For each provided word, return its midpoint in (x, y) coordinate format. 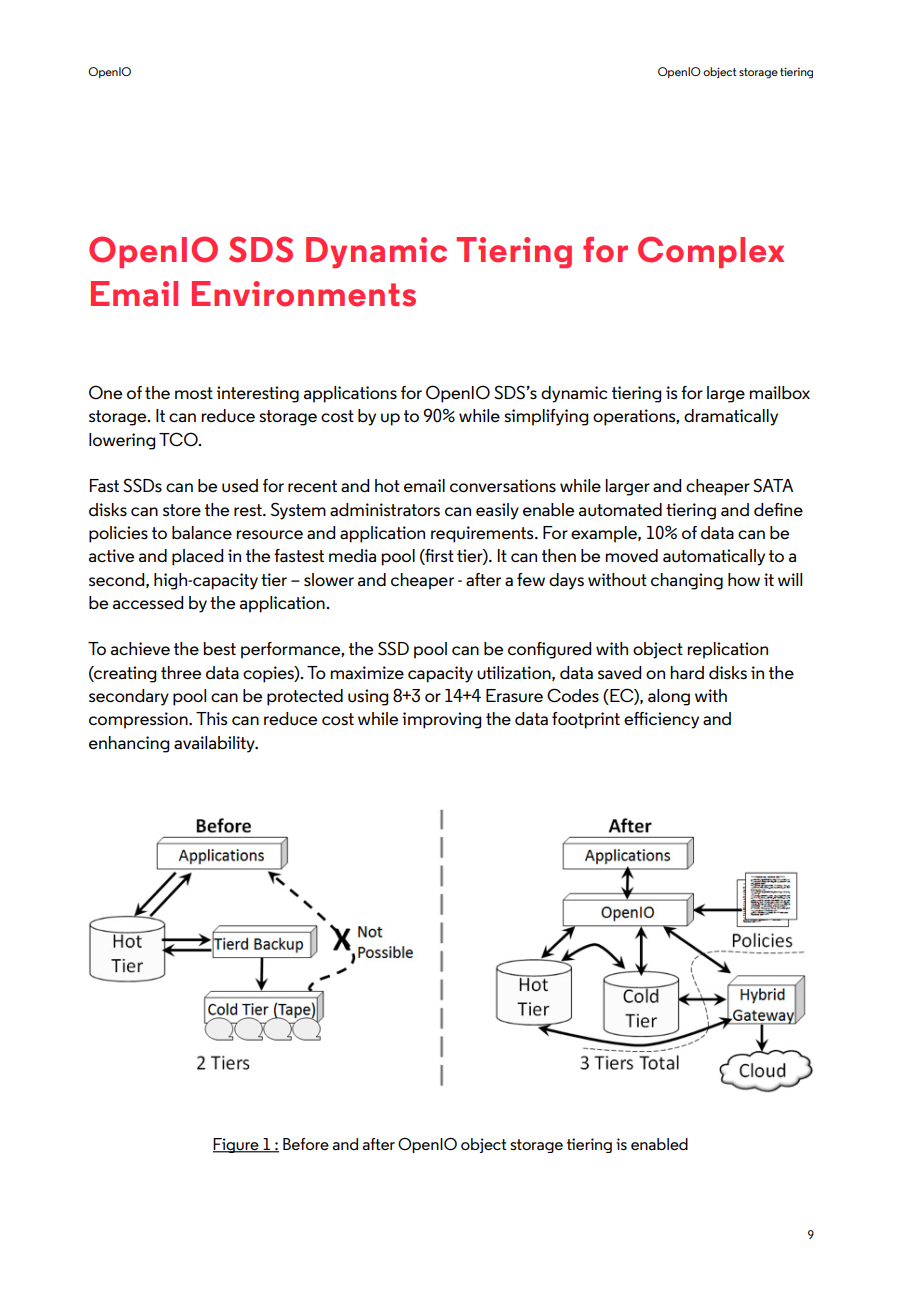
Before (306, 1144)
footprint (586, 720)
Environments (304, 294)
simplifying (546, 417)
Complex (711, 252)
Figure (237, 1145)
